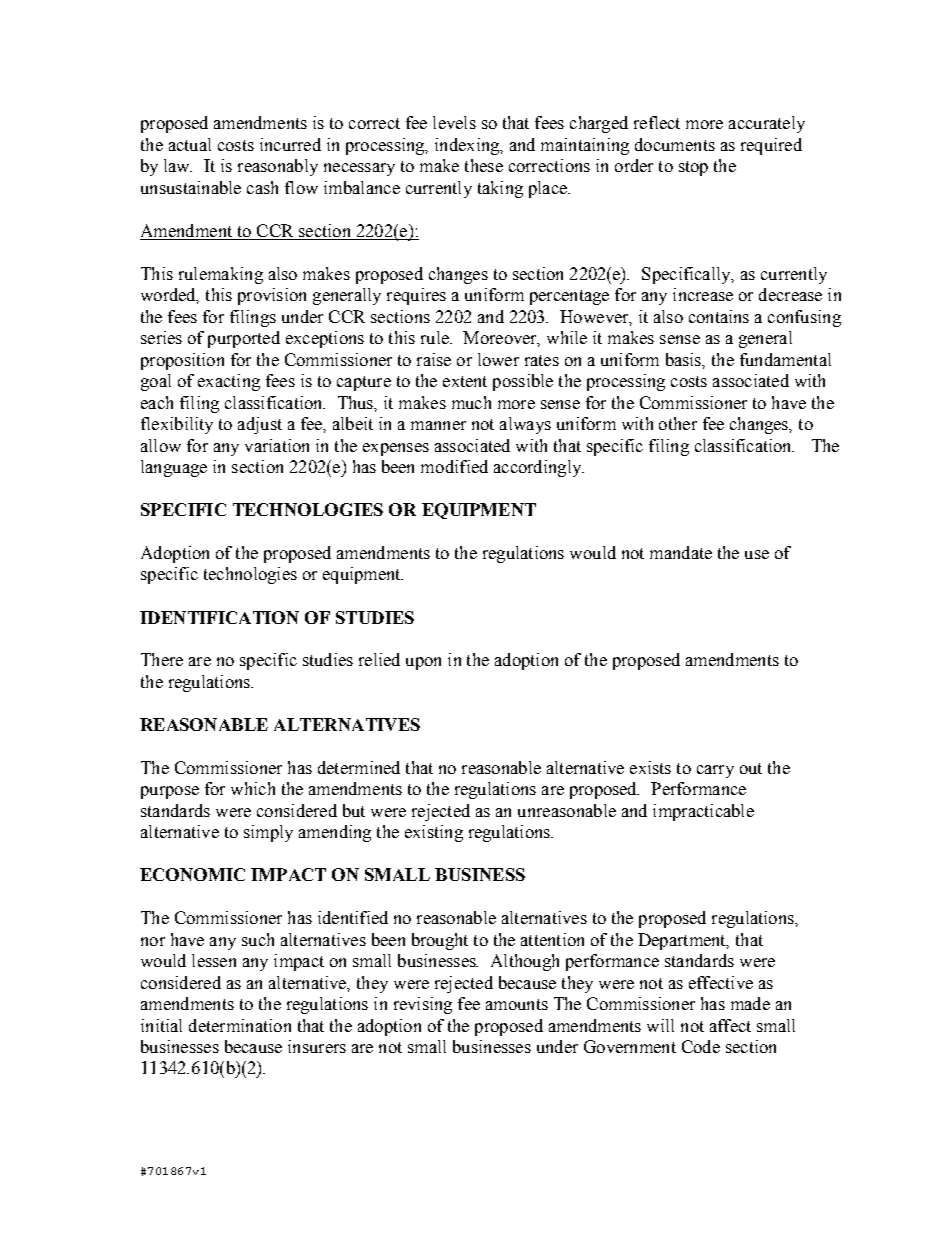 Image resolution: width=952 pixels, height=1233 pixels. Describe the element at coordinates (219, 617) in the document. I see `IDENTIFICATION` at that location.
